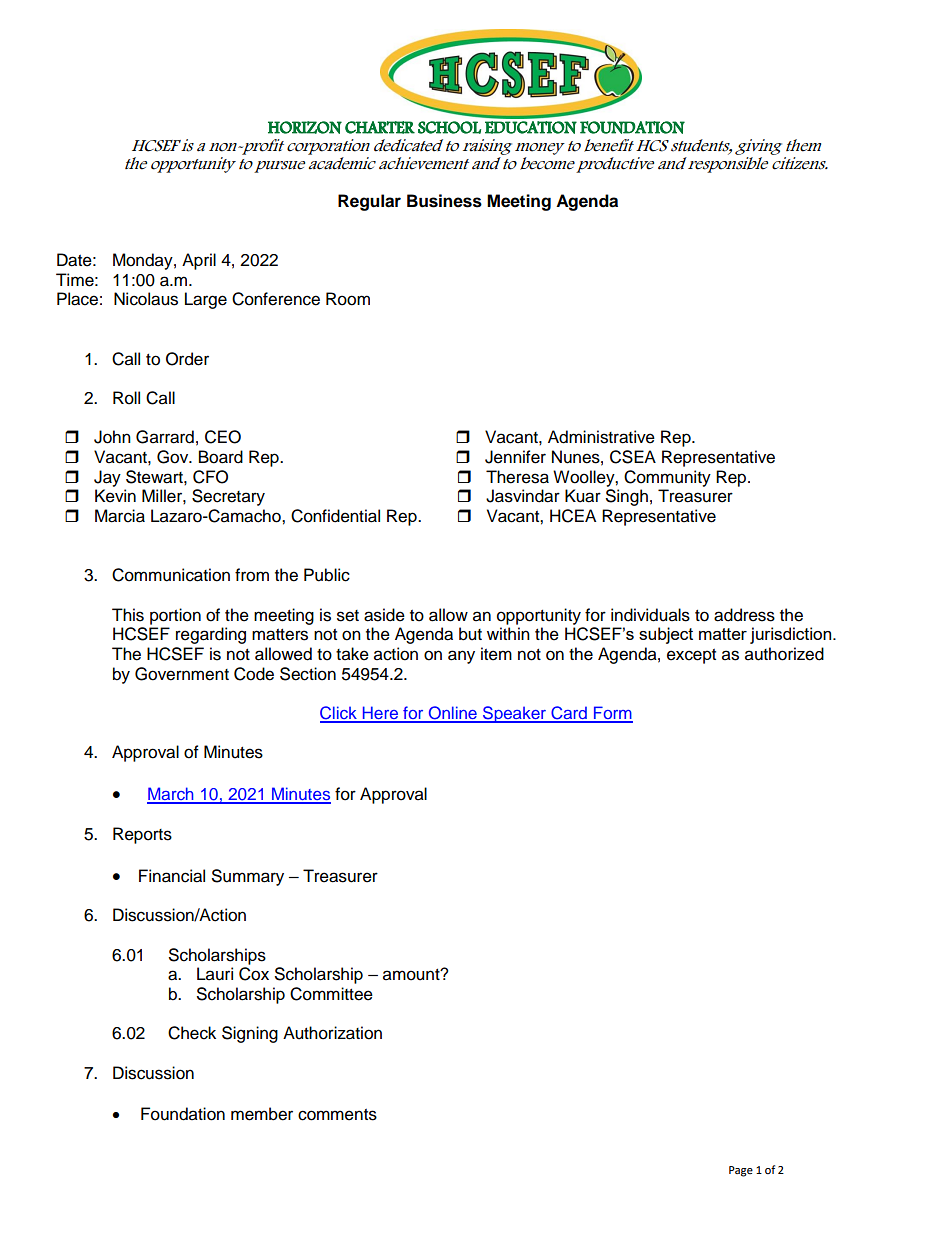 The image size is (952, 1233). I want to click on Business, so click(444, 201).
